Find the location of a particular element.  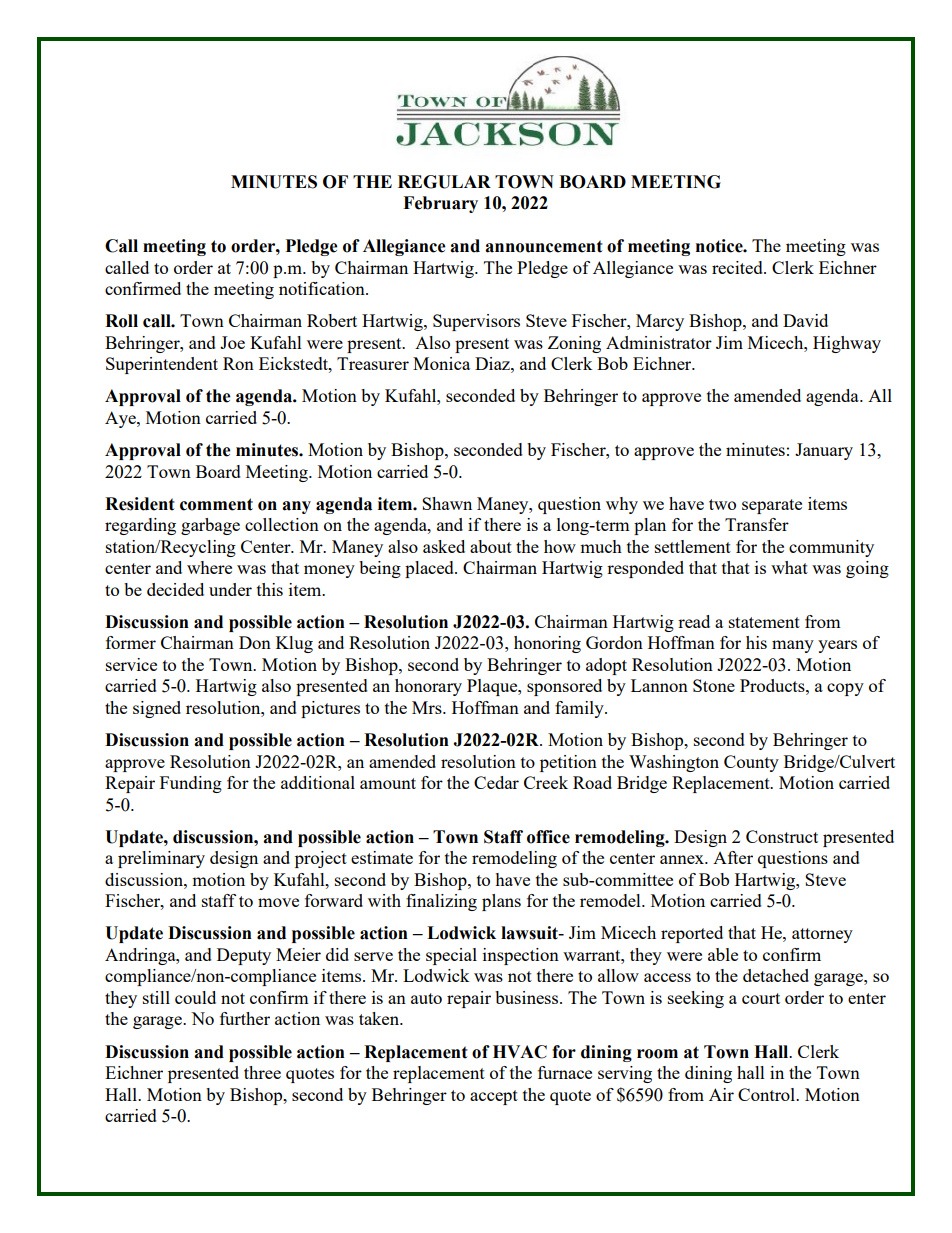

recited is located at coordinates (738, 267).
